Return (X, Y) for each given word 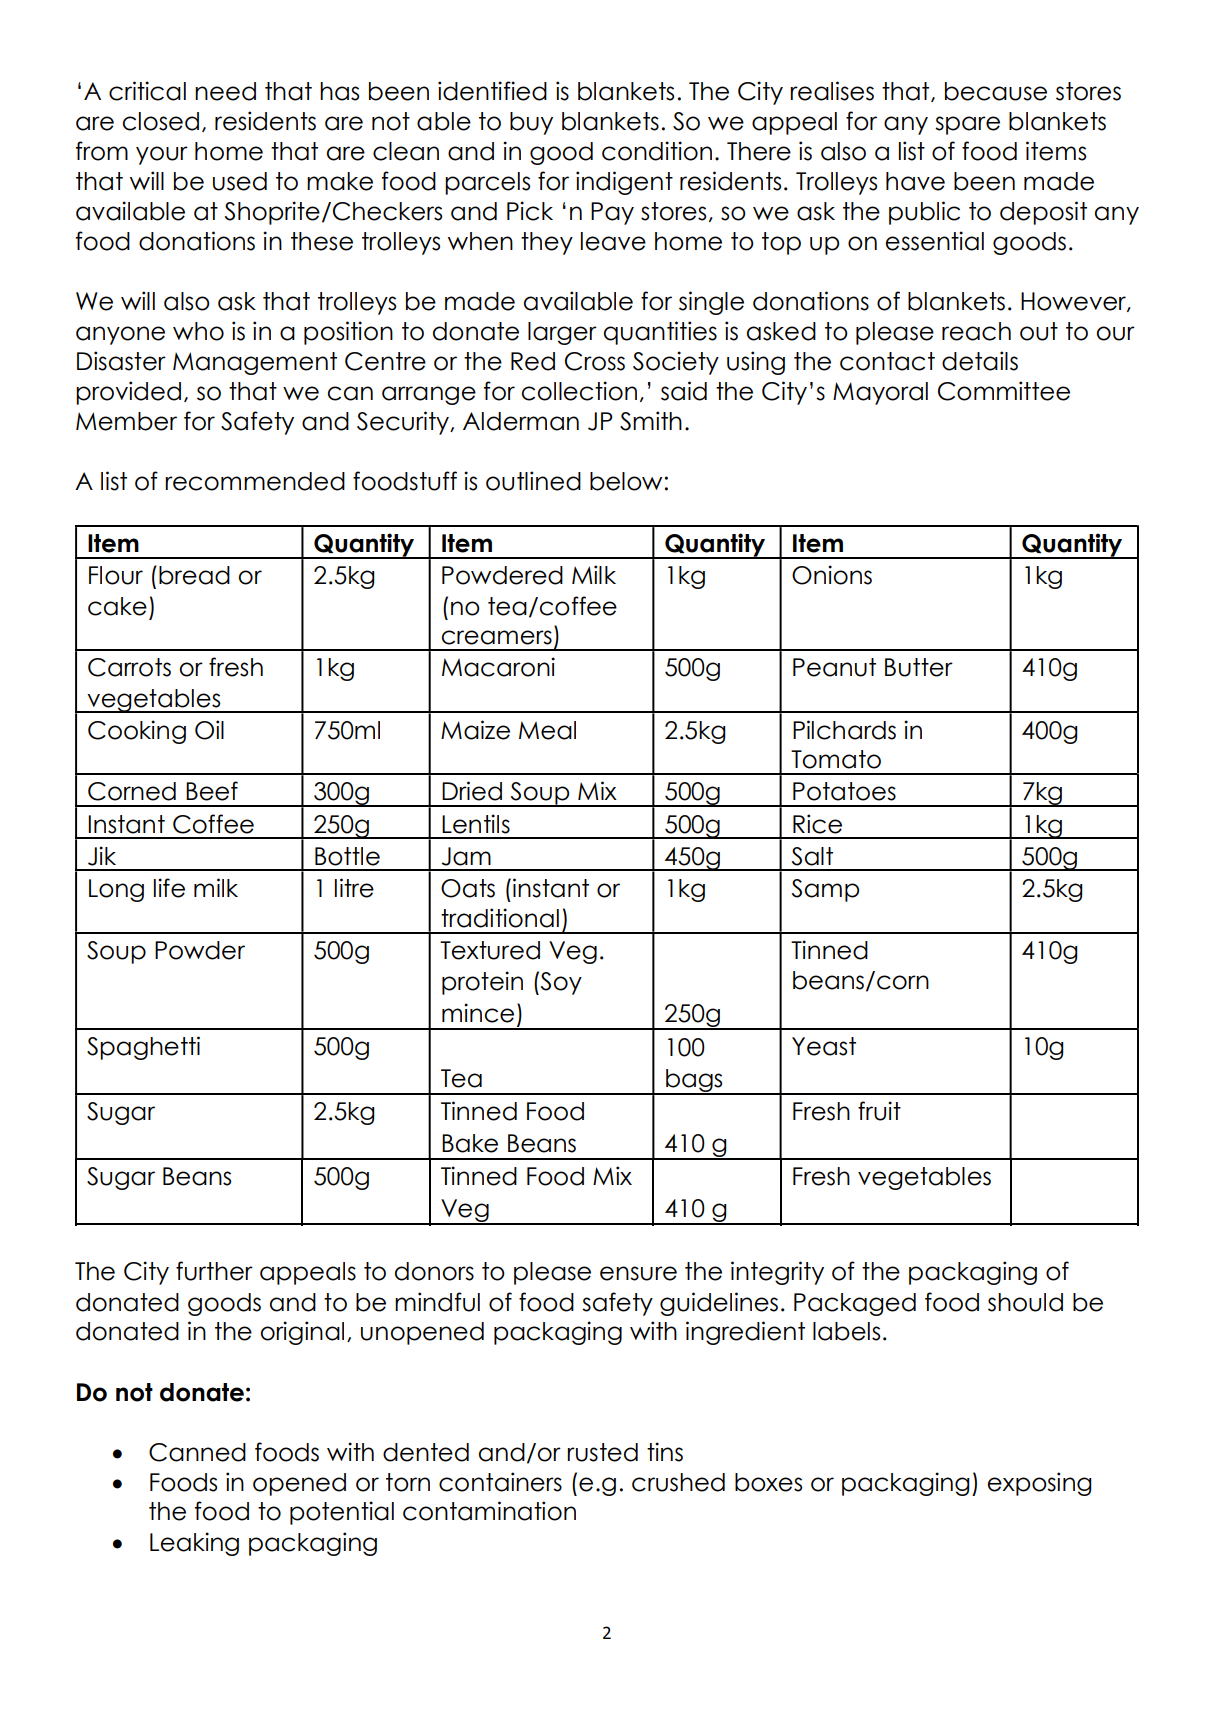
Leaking (194, 1544)
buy (531, 123)
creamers (497, 637)
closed (161, 121)
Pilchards (844, 730)
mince (478, 1013)
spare (967, 125)
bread (194, 575)
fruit (879, 1111)
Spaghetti (143, 1048)
